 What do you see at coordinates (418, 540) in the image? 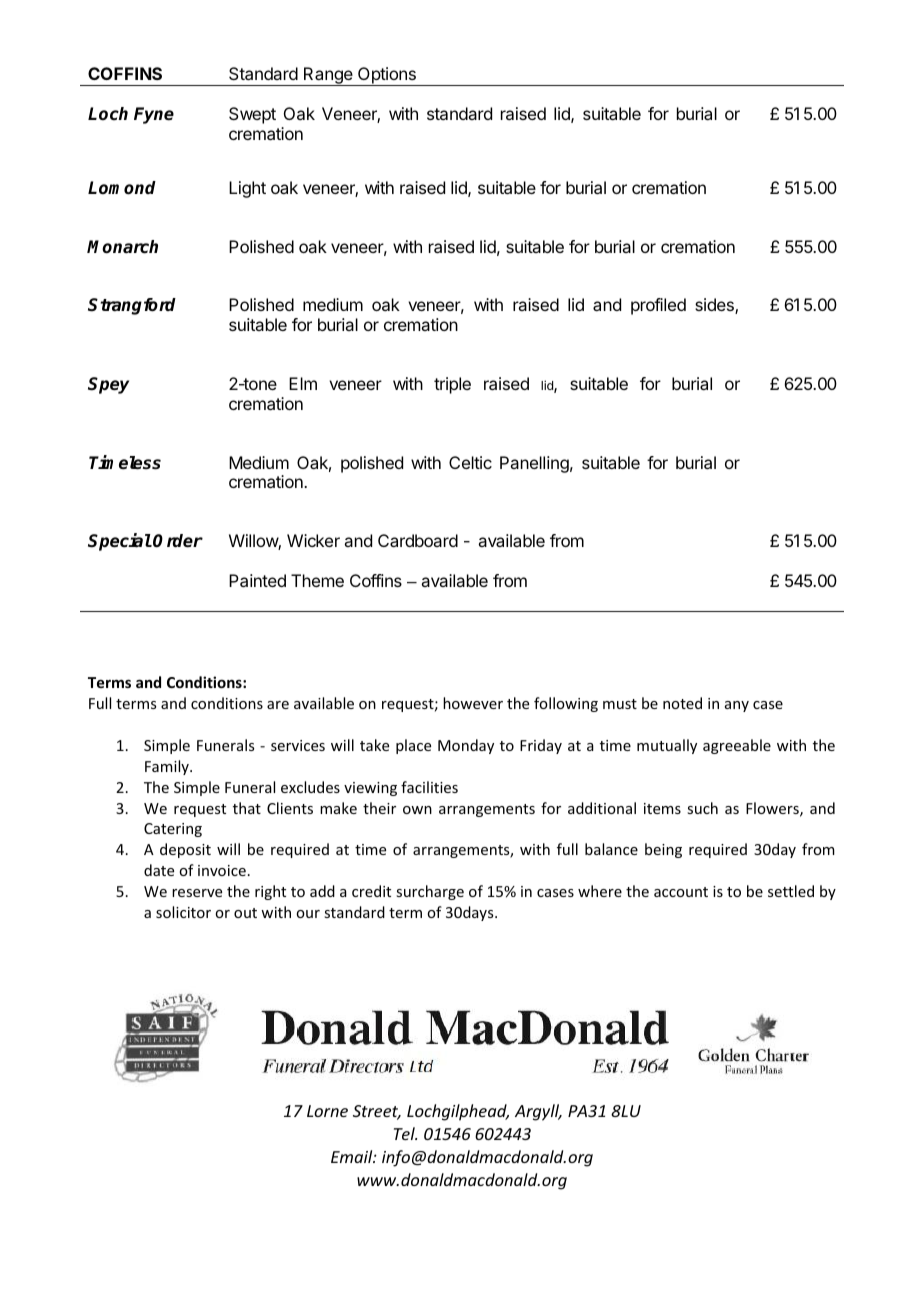
I see `Cardboard` at bounding box center [418, 540].
